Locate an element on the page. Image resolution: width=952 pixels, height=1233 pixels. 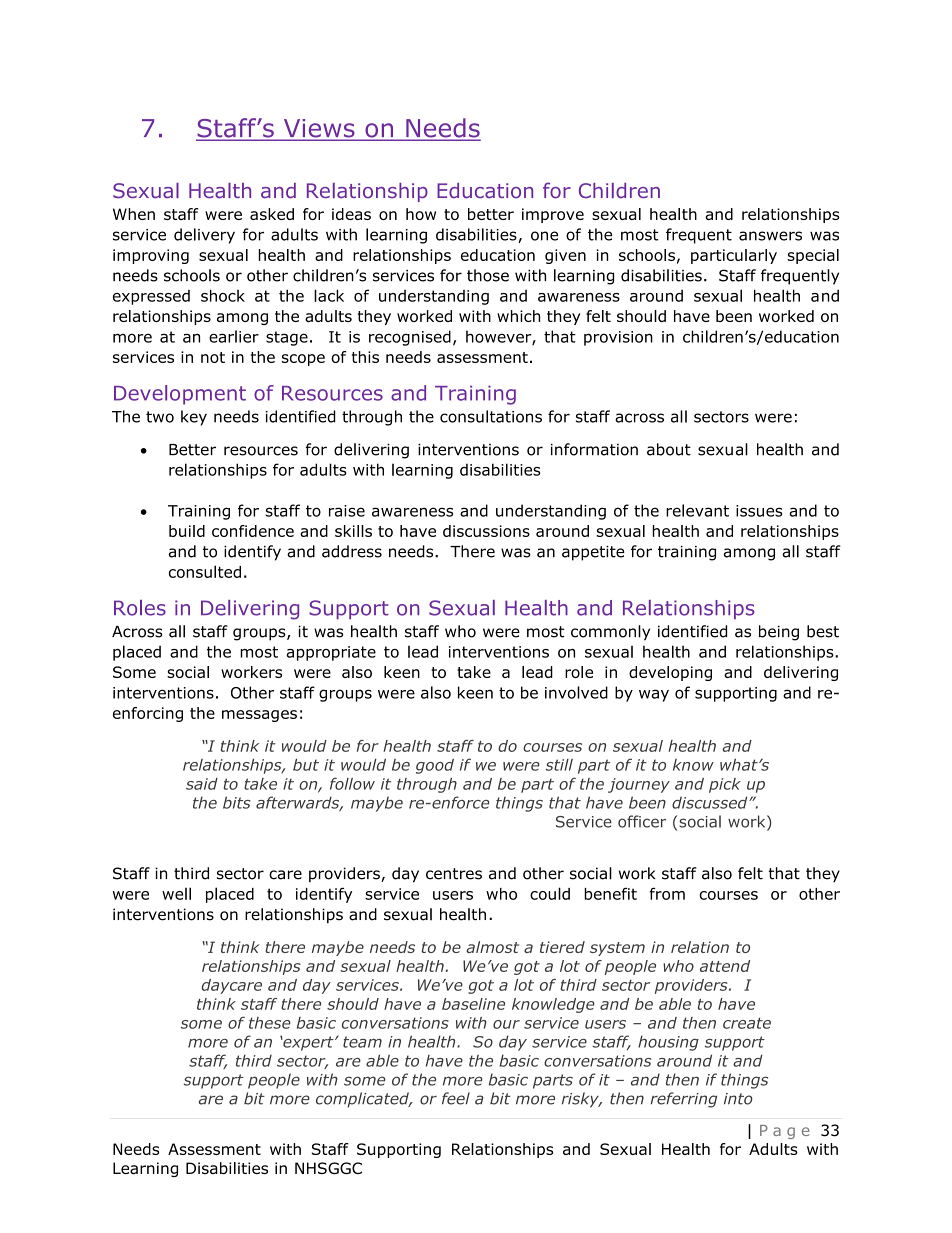
these is located at coordinates (270, 1023).
